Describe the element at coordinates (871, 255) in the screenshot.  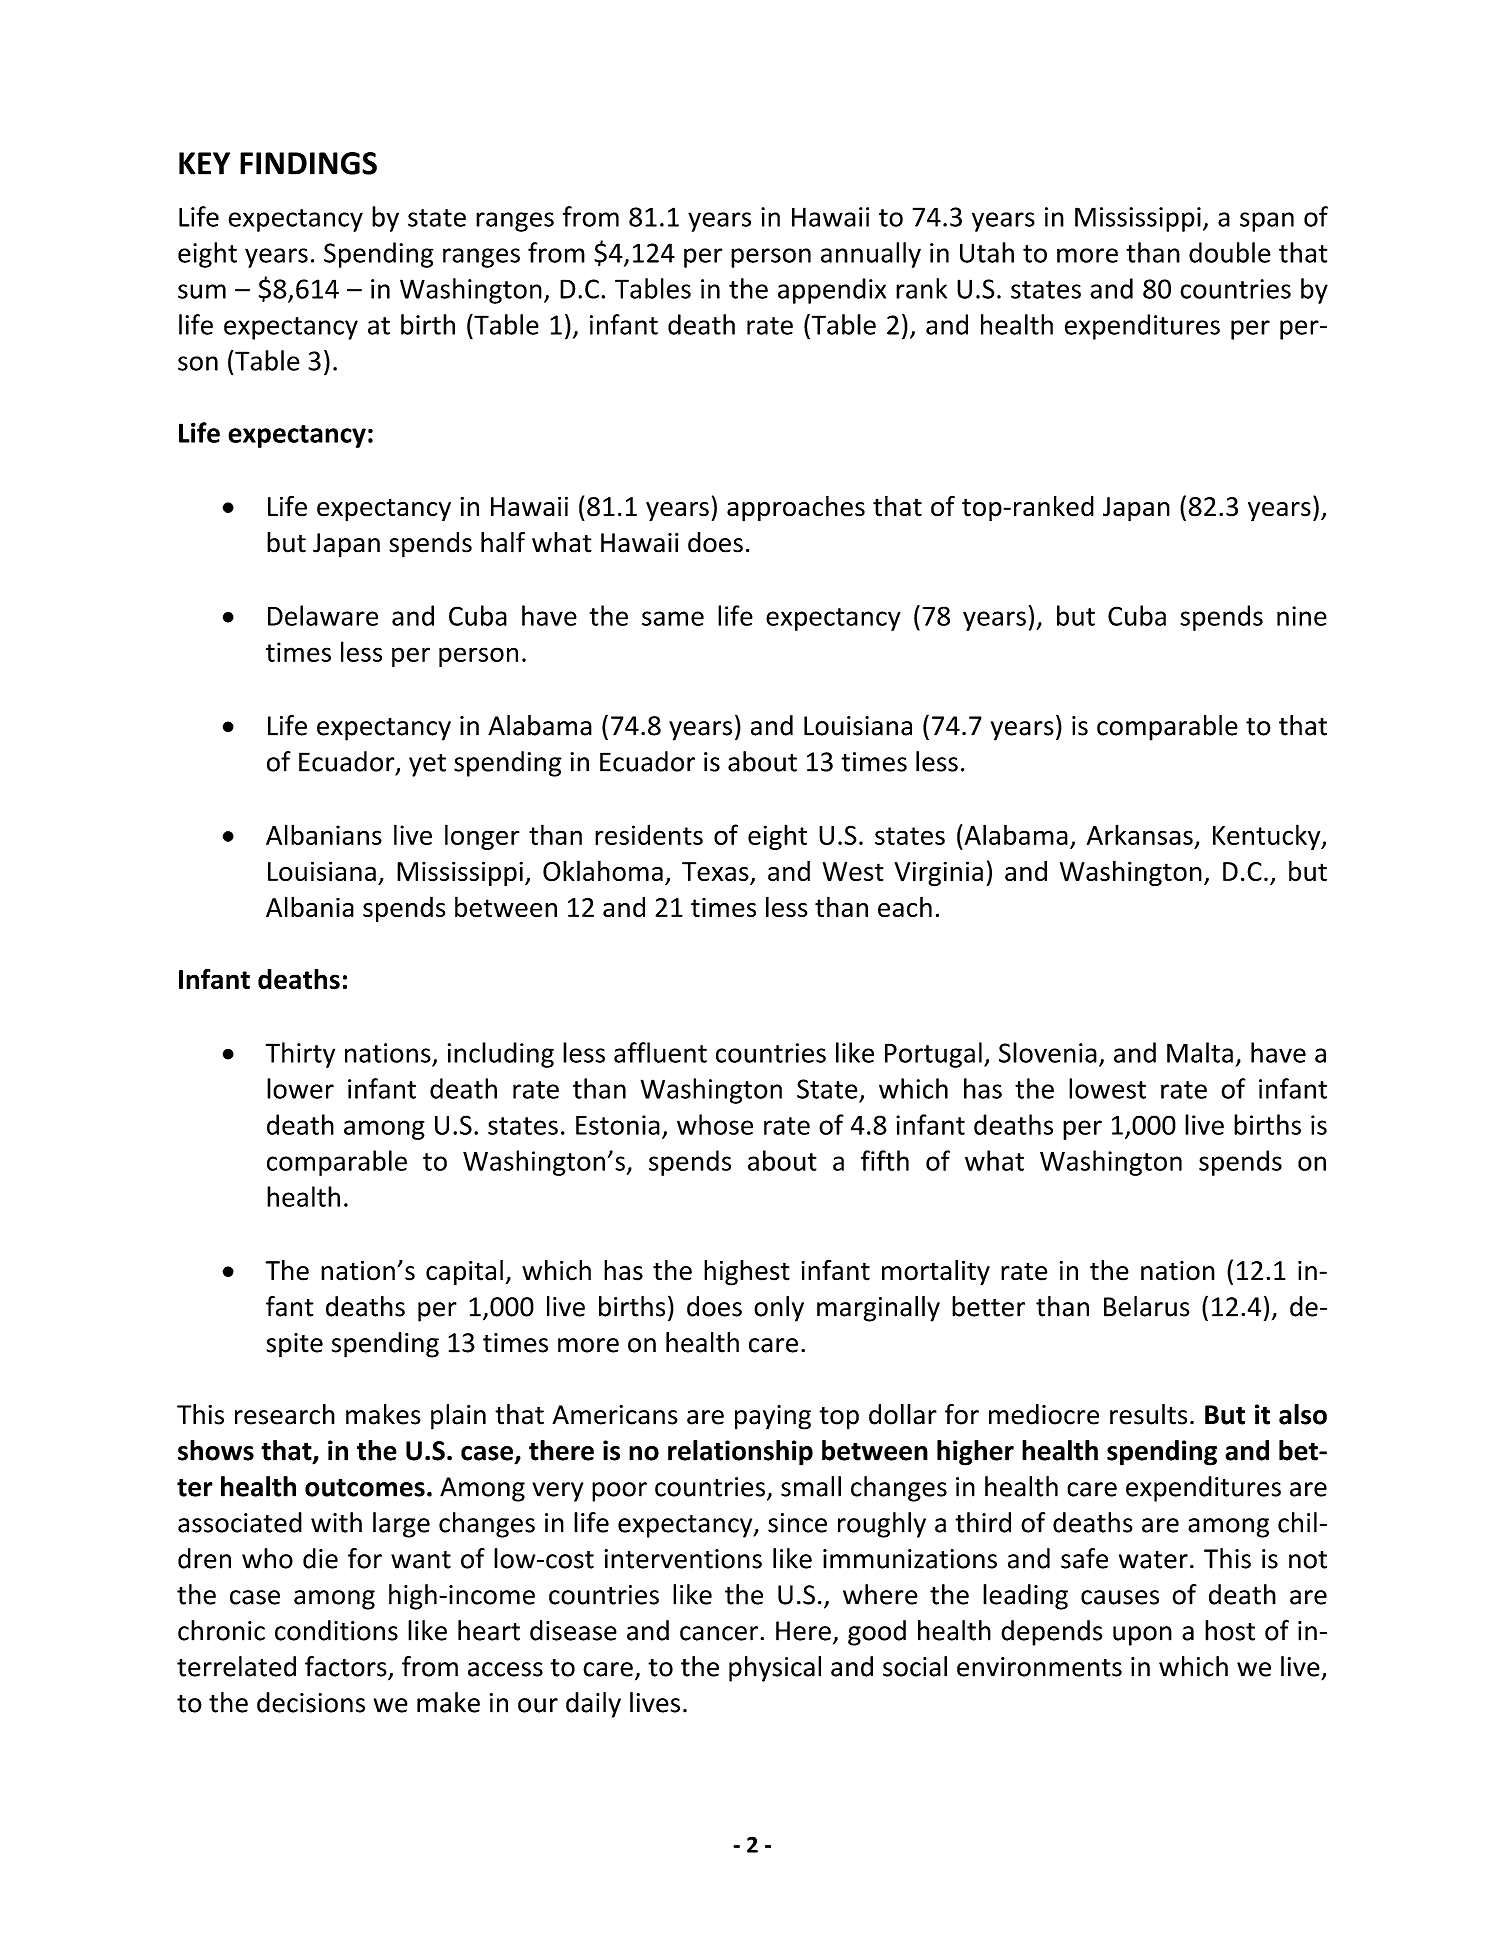
I see `annually` at that location.
